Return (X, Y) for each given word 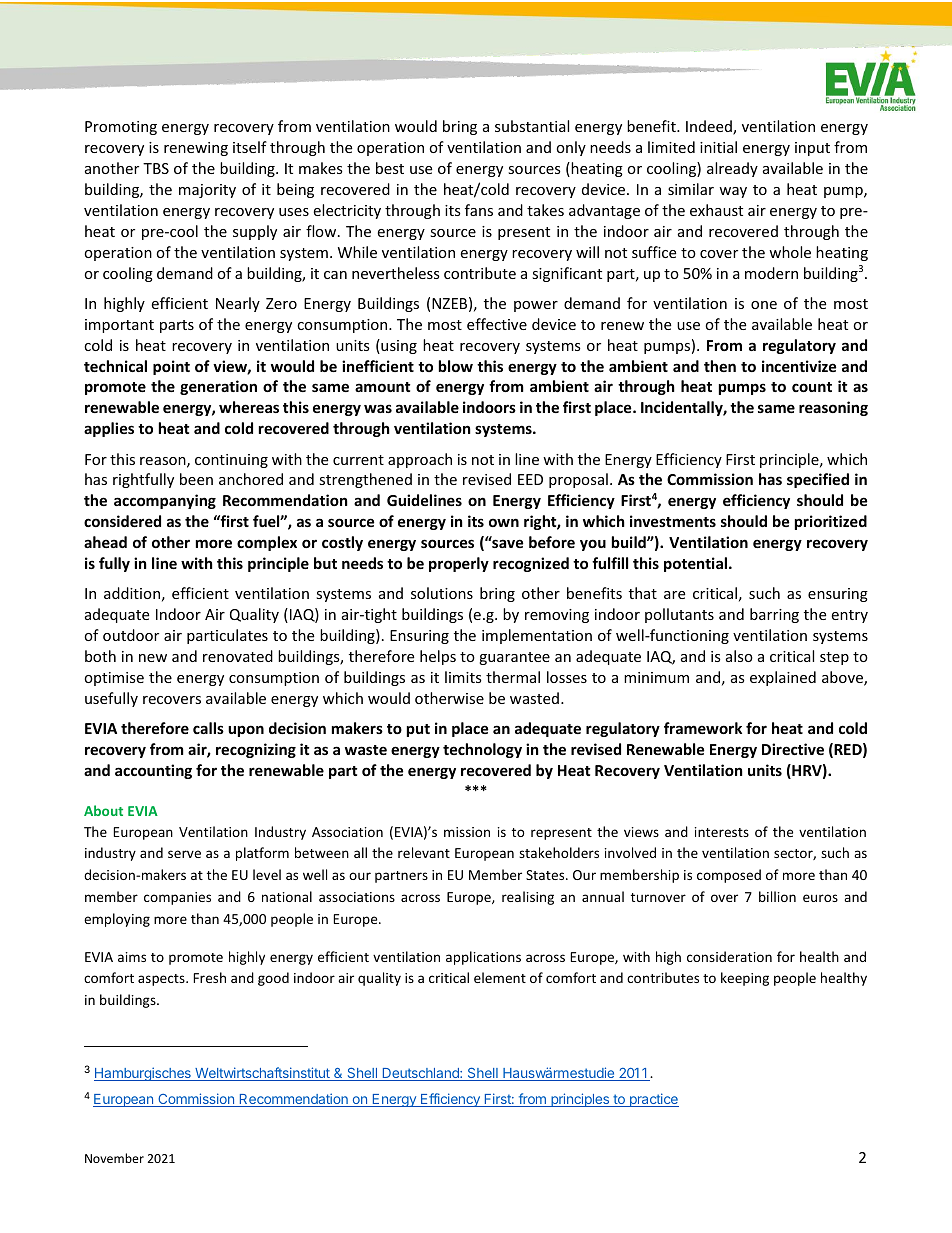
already (732, 169)
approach (420, 460)
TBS (156, 168)
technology (482, 750)
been (196, 479)
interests (722, 832)
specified (818, 480)
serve (184, 854)
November (114, 1158)
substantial (532, 126)
